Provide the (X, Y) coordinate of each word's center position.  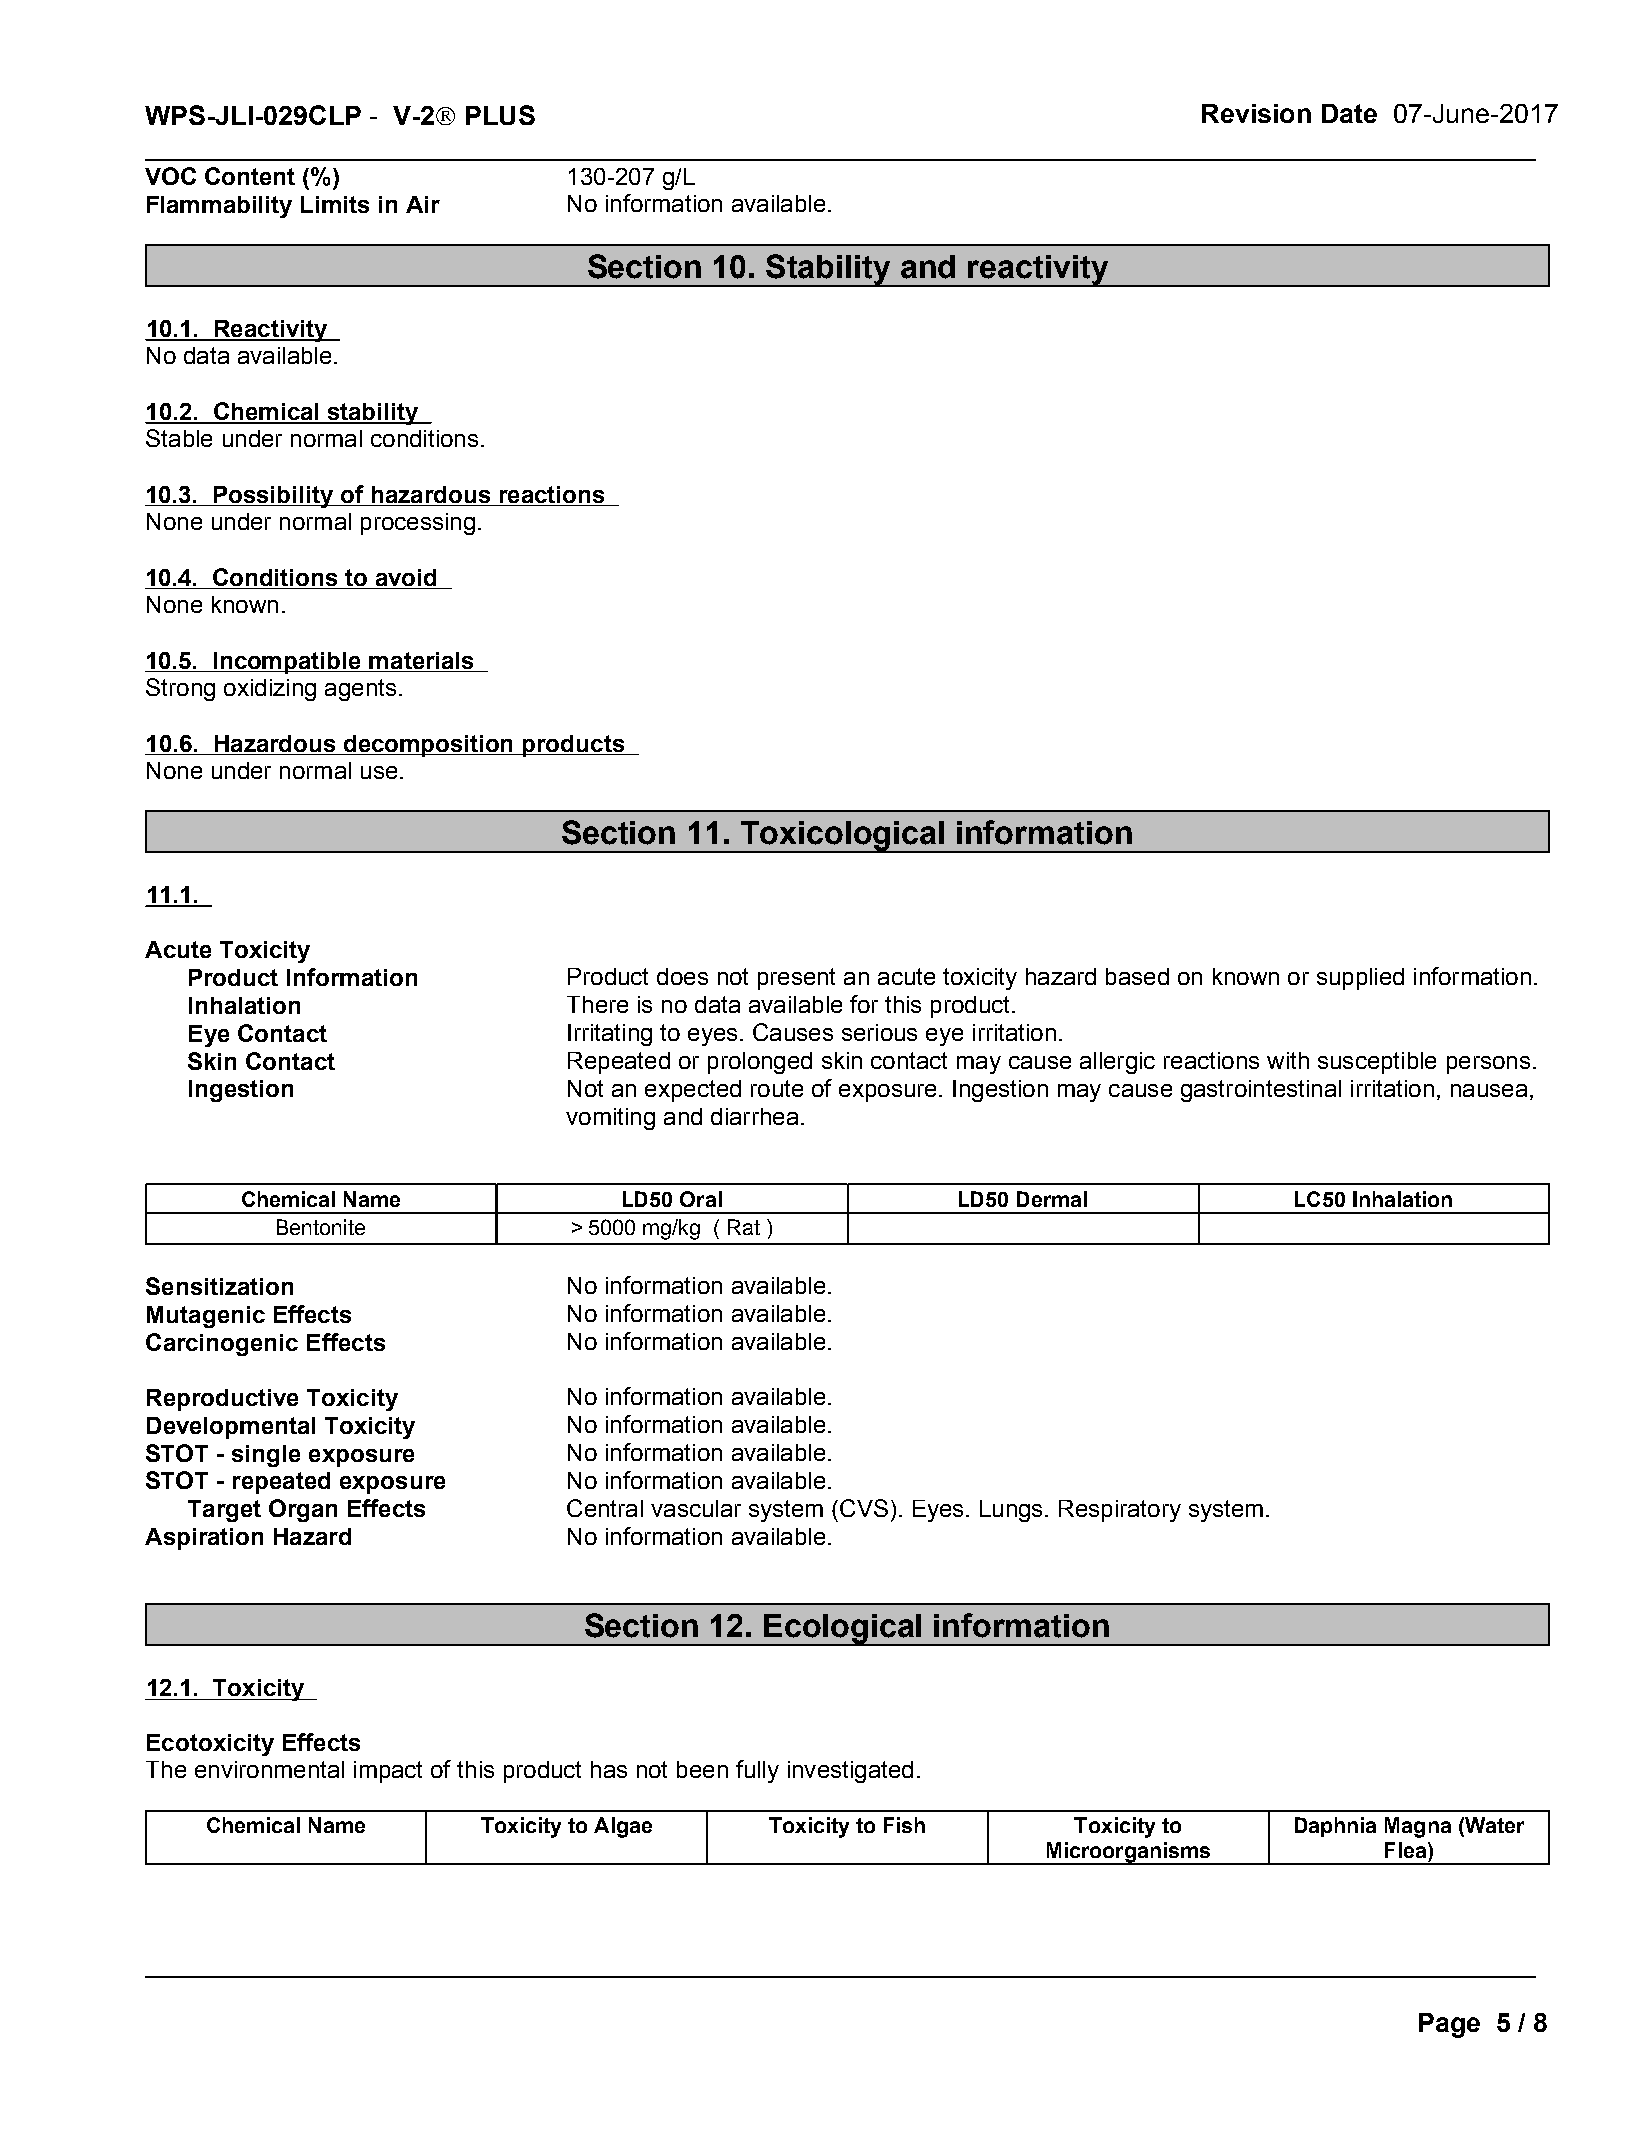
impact (388, 1772)
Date (1349, 113)
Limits (335, 204)
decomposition (429, 746)
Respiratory (1120, 1511)
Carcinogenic (222, 1344)
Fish (904, 1825)
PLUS (500, 115)
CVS (864, 1508)
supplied (1360, 979)
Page (1449, 2025)
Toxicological (843, 837)
